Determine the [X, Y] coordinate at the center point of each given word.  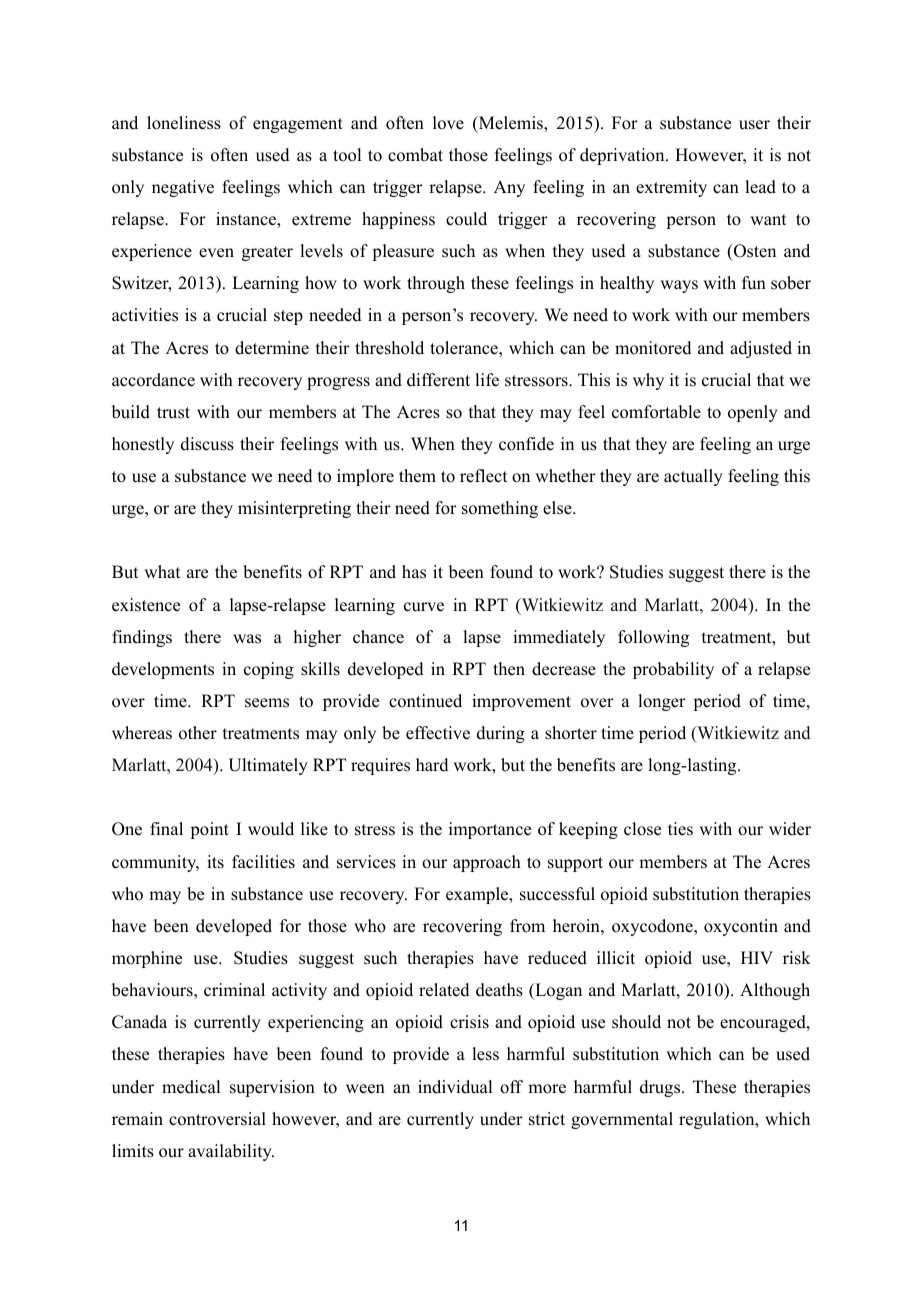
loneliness [184, 123]
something [500, 509]
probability [673, 670]
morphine [147, 959]
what [162, 571]
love [448, 123]
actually [693, 477]
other [198, 733]
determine [272, 348]
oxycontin [741, 927]
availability [231, 1152]
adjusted [761, 349]
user [754, 125]
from [527, 926]
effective [438, 733]
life [487, 380]
